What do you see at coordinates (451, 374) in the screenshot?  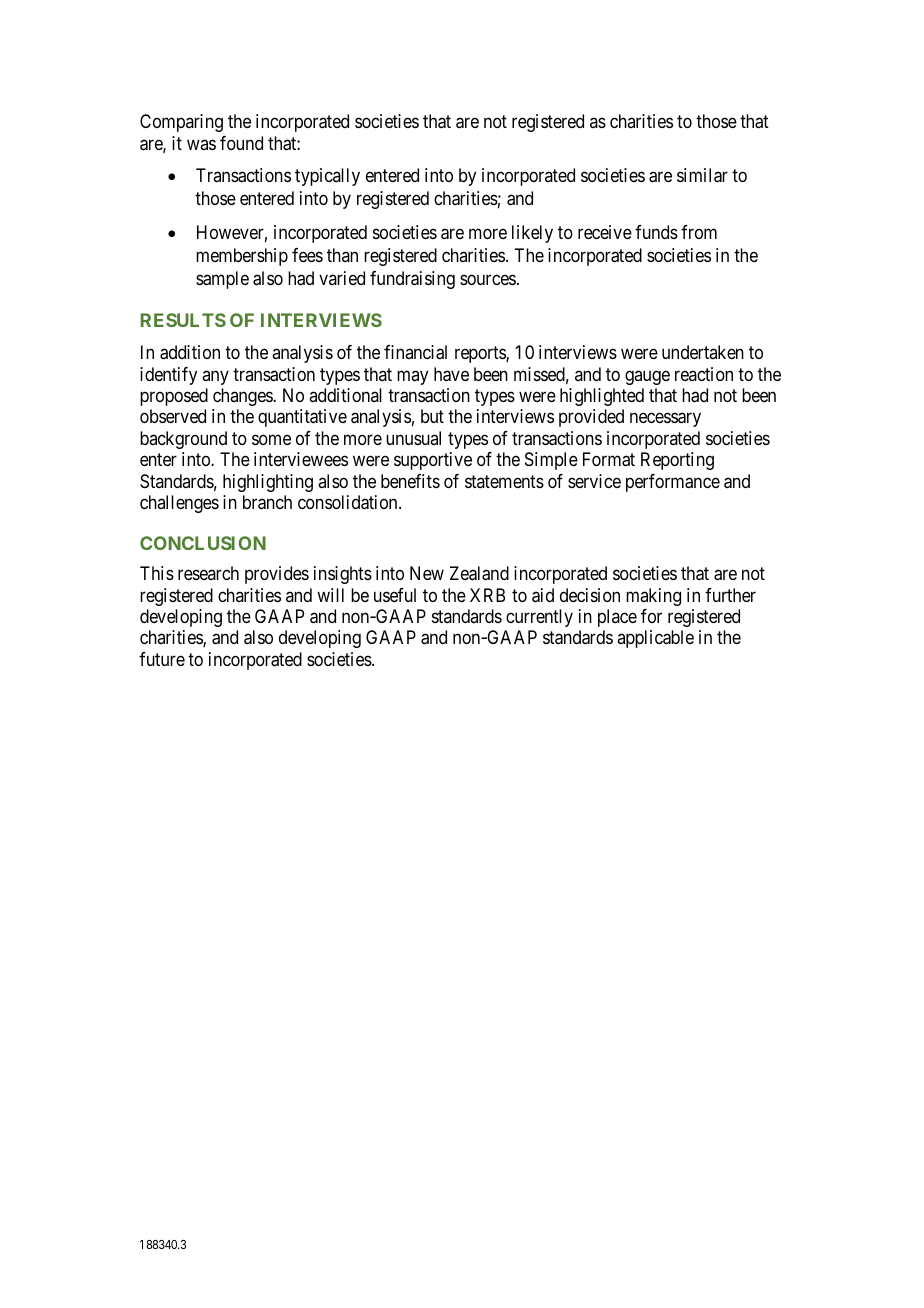 I see `have` at bounding box center [451, 374].
